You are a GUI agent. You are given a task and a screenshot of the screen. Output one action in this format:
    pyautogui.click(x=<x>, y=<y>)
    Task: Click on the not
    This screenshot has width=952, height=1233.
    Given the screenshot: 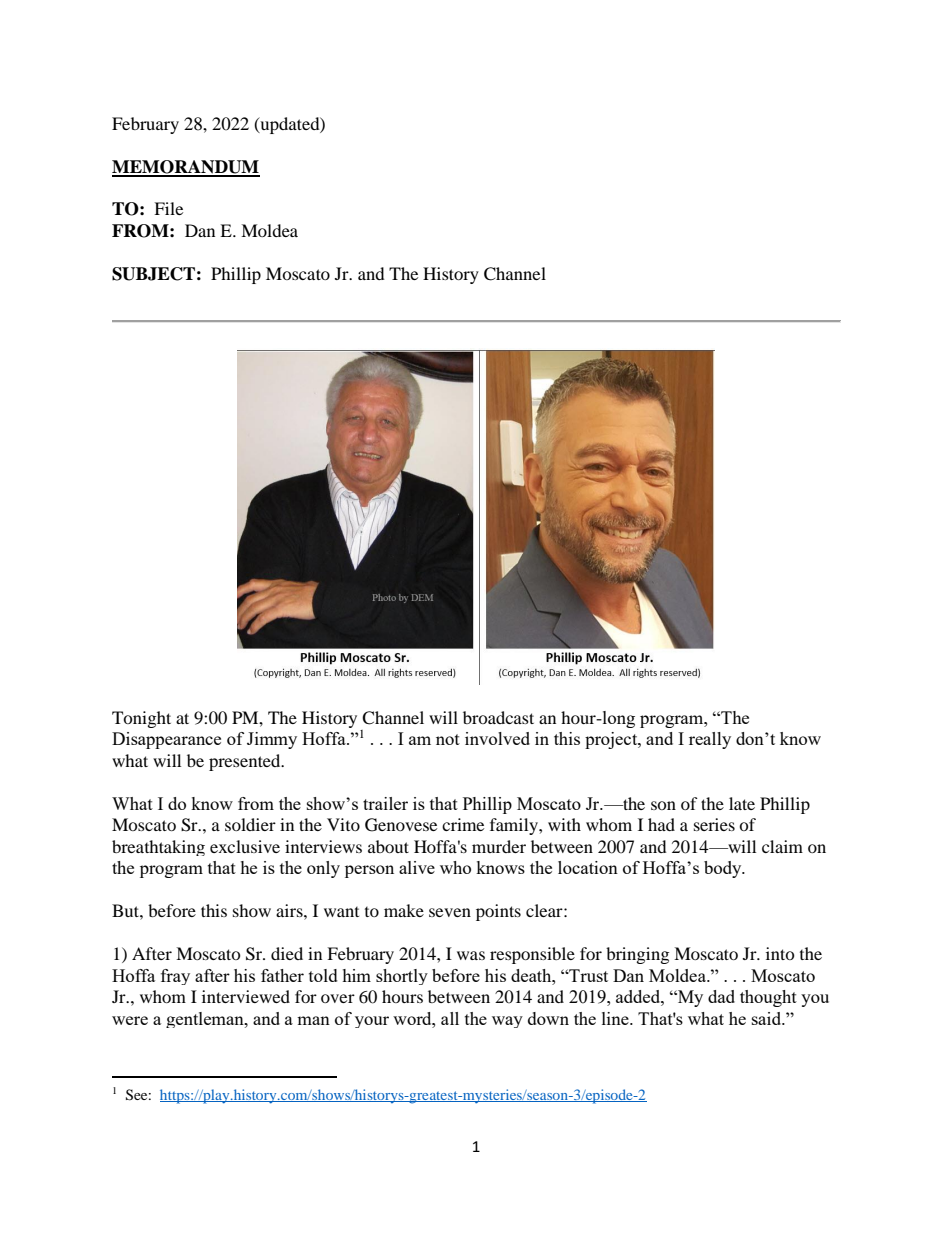 What is the action you would take?
    pyautogui.click(x=448, y=739)
